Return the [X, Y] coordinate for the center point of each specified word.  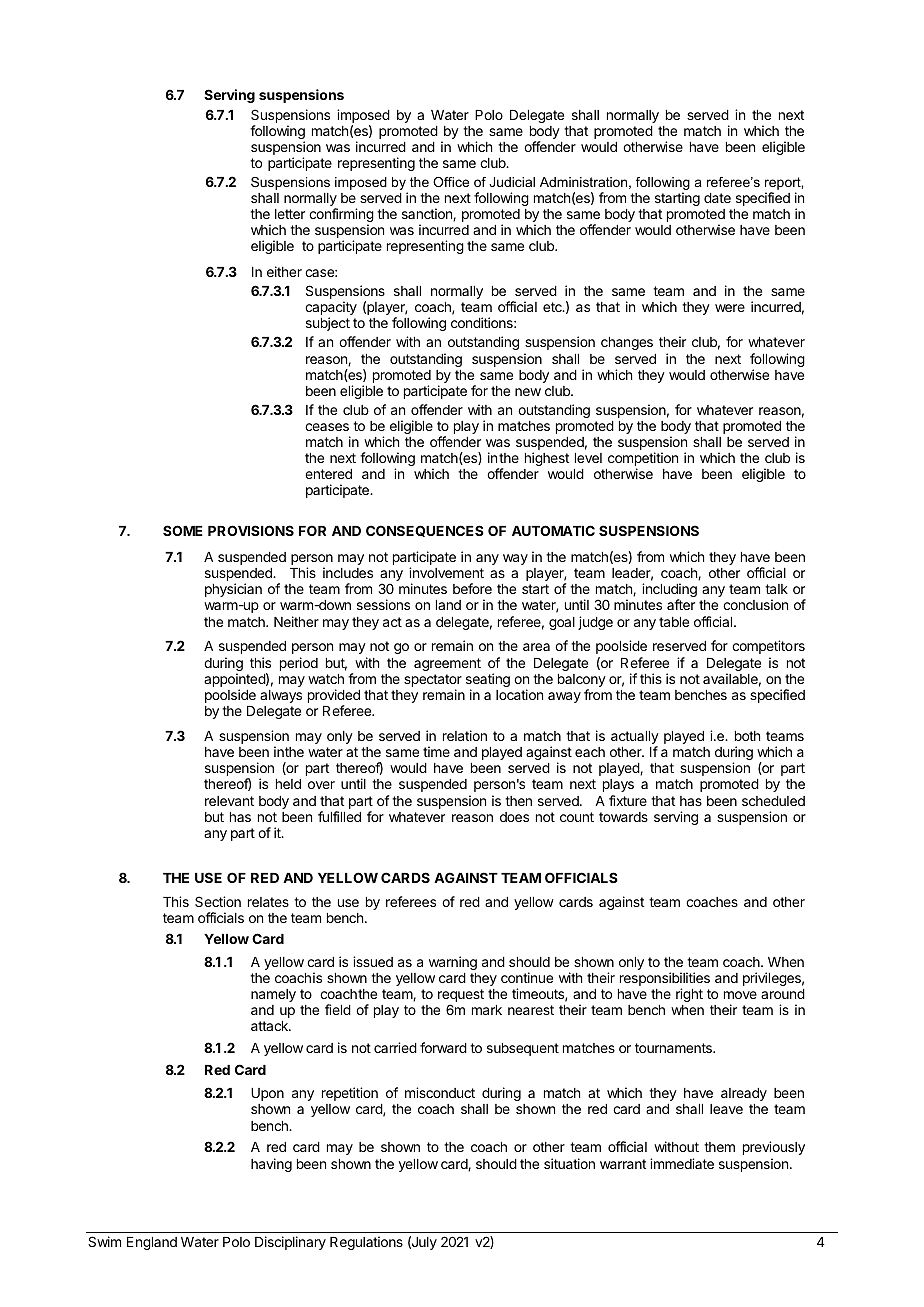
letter [290, 214]
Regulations [366, 1243]
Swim [104, 1241]
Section [218, 901]
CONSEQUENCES [425, 531]
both [747, 736]
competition [643, 460]
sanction [428, 214]
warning [453, 963]
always [281, 696]
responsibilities [665, 980]
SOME [183, 530]
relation [465, 735]
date [717, 198]
